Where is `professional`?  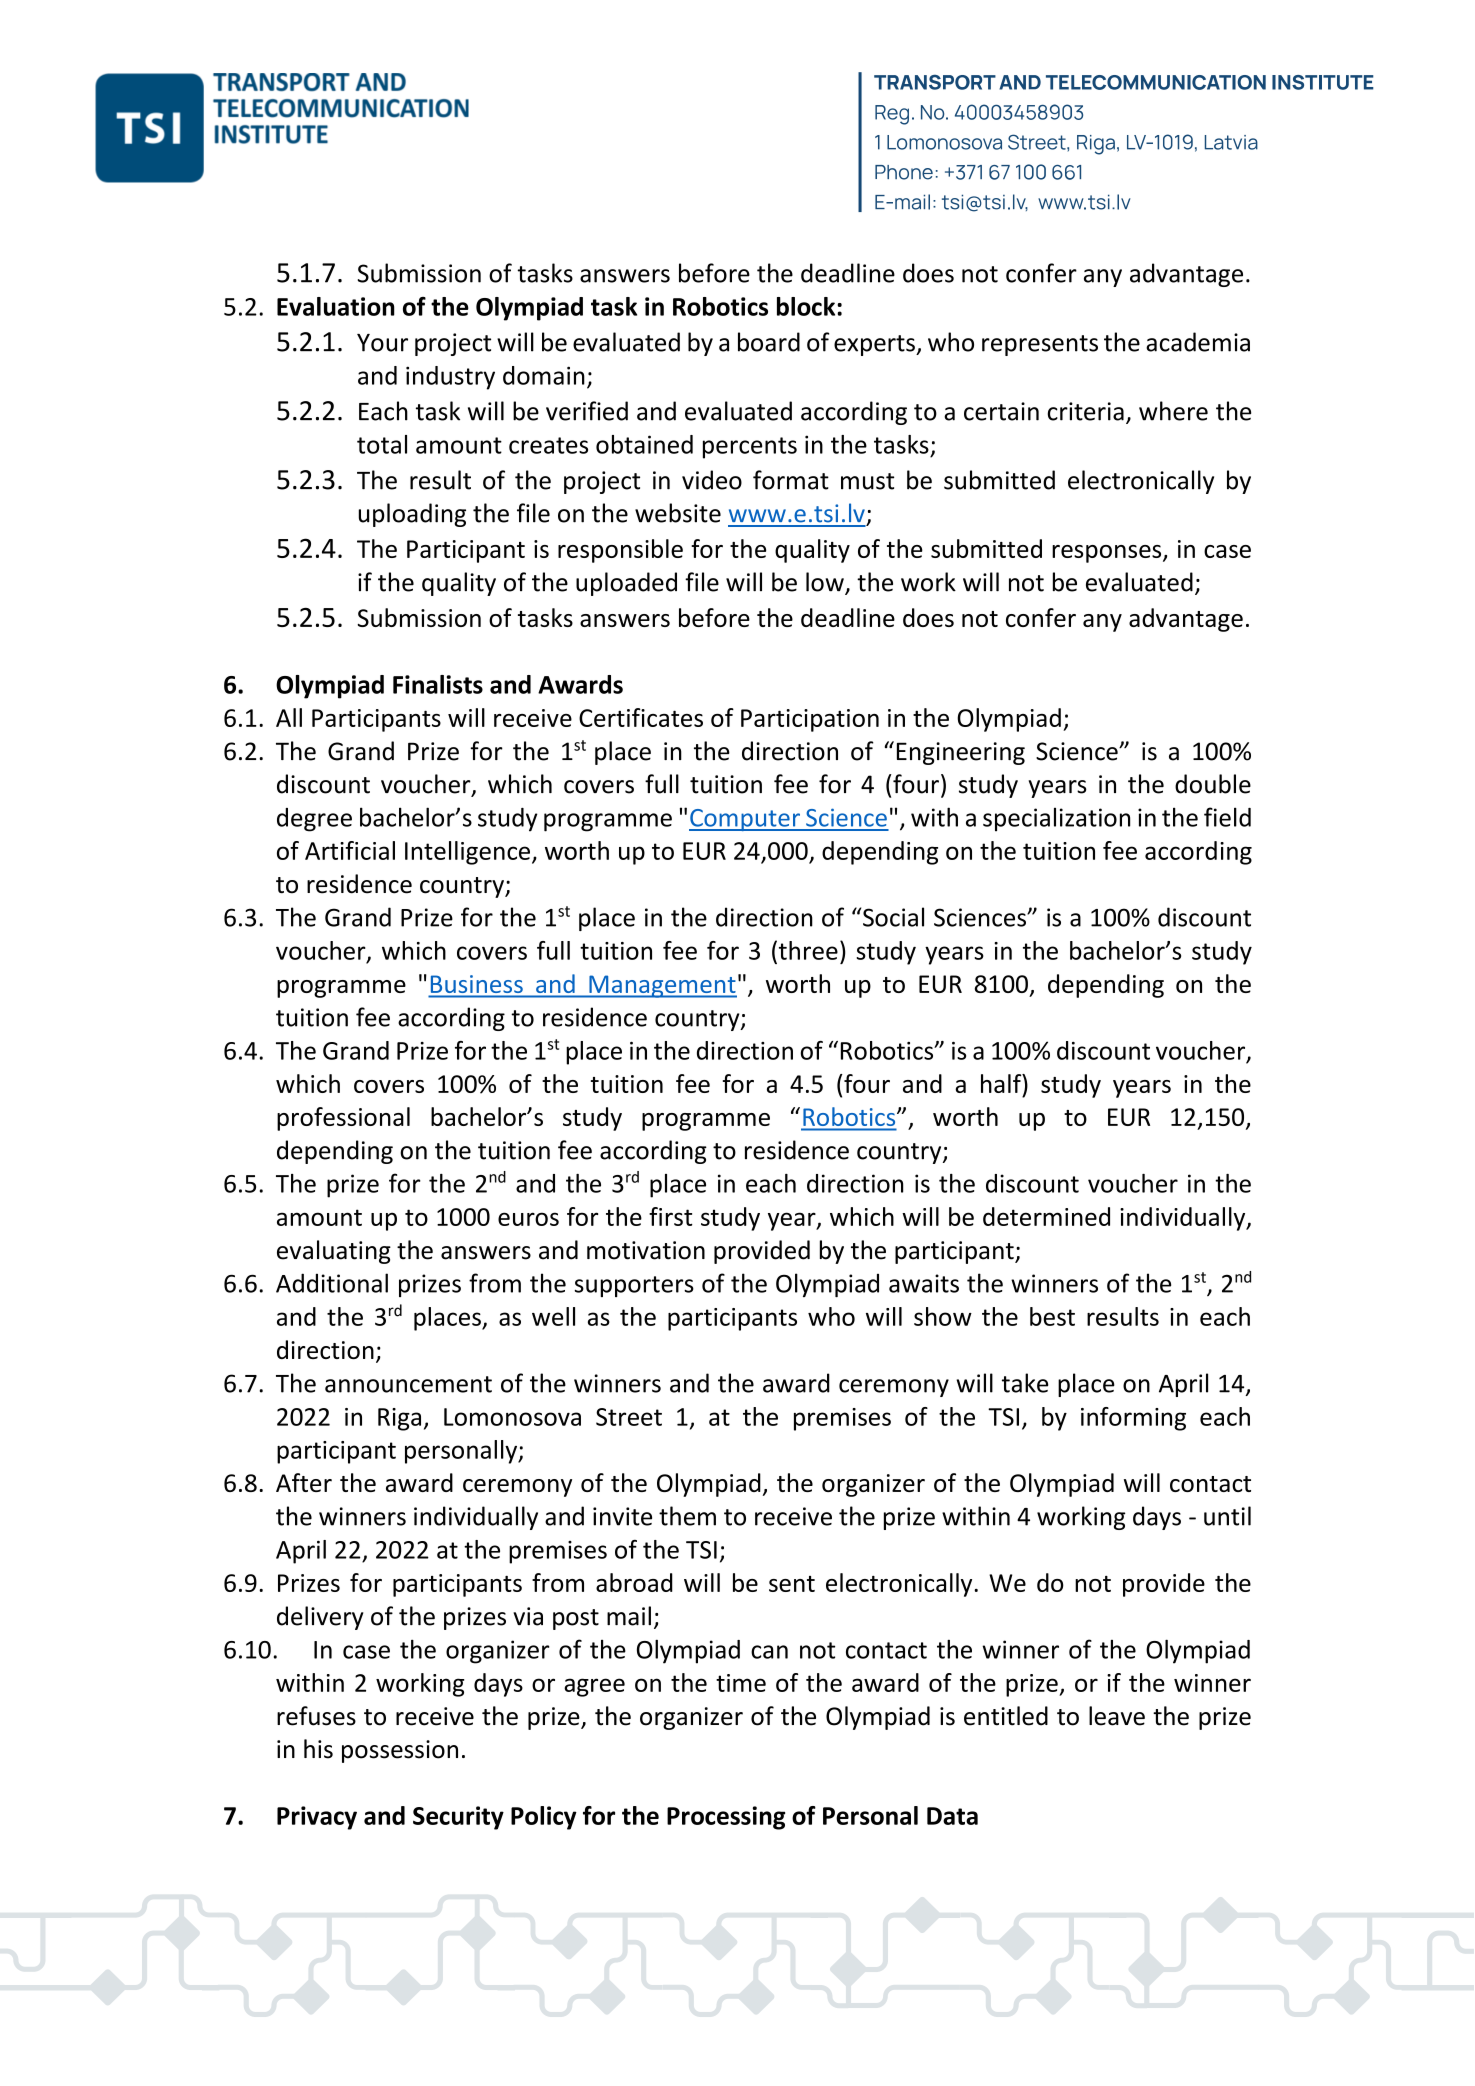 professional is located at coordinates (343, 1119).
